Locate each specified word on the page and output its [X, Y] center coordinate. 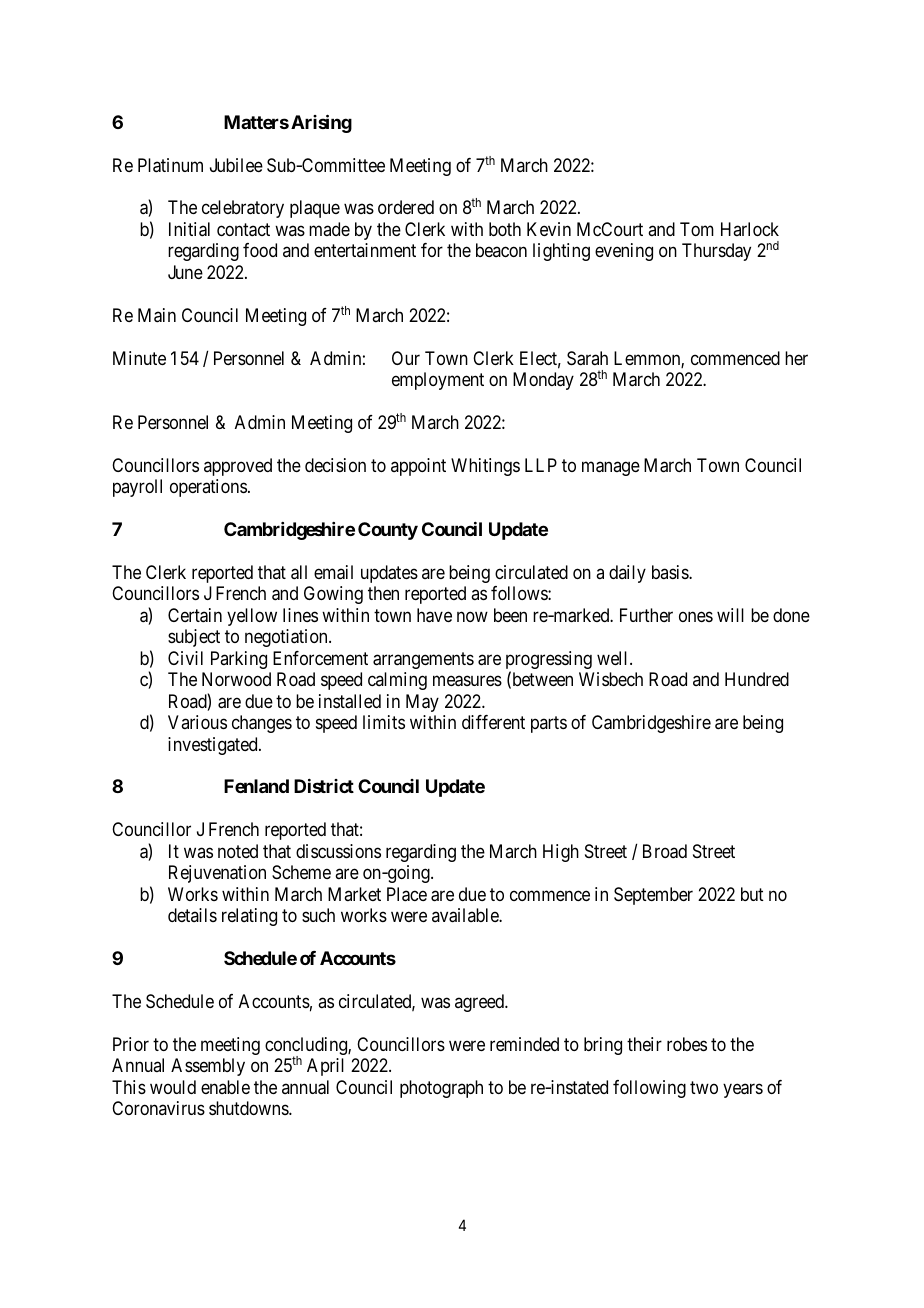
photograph [441, 1089]
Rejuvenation [217, 874]
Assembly [208, 1067]
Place [407, 894]
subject [194, 638]
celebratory [243, 209]
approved [238, 467]
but [752, 894]
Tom [697, 229]
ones [696, 616]
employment [438, 381]
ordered [406, 207]
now [472, 616]
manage [611, 468]
